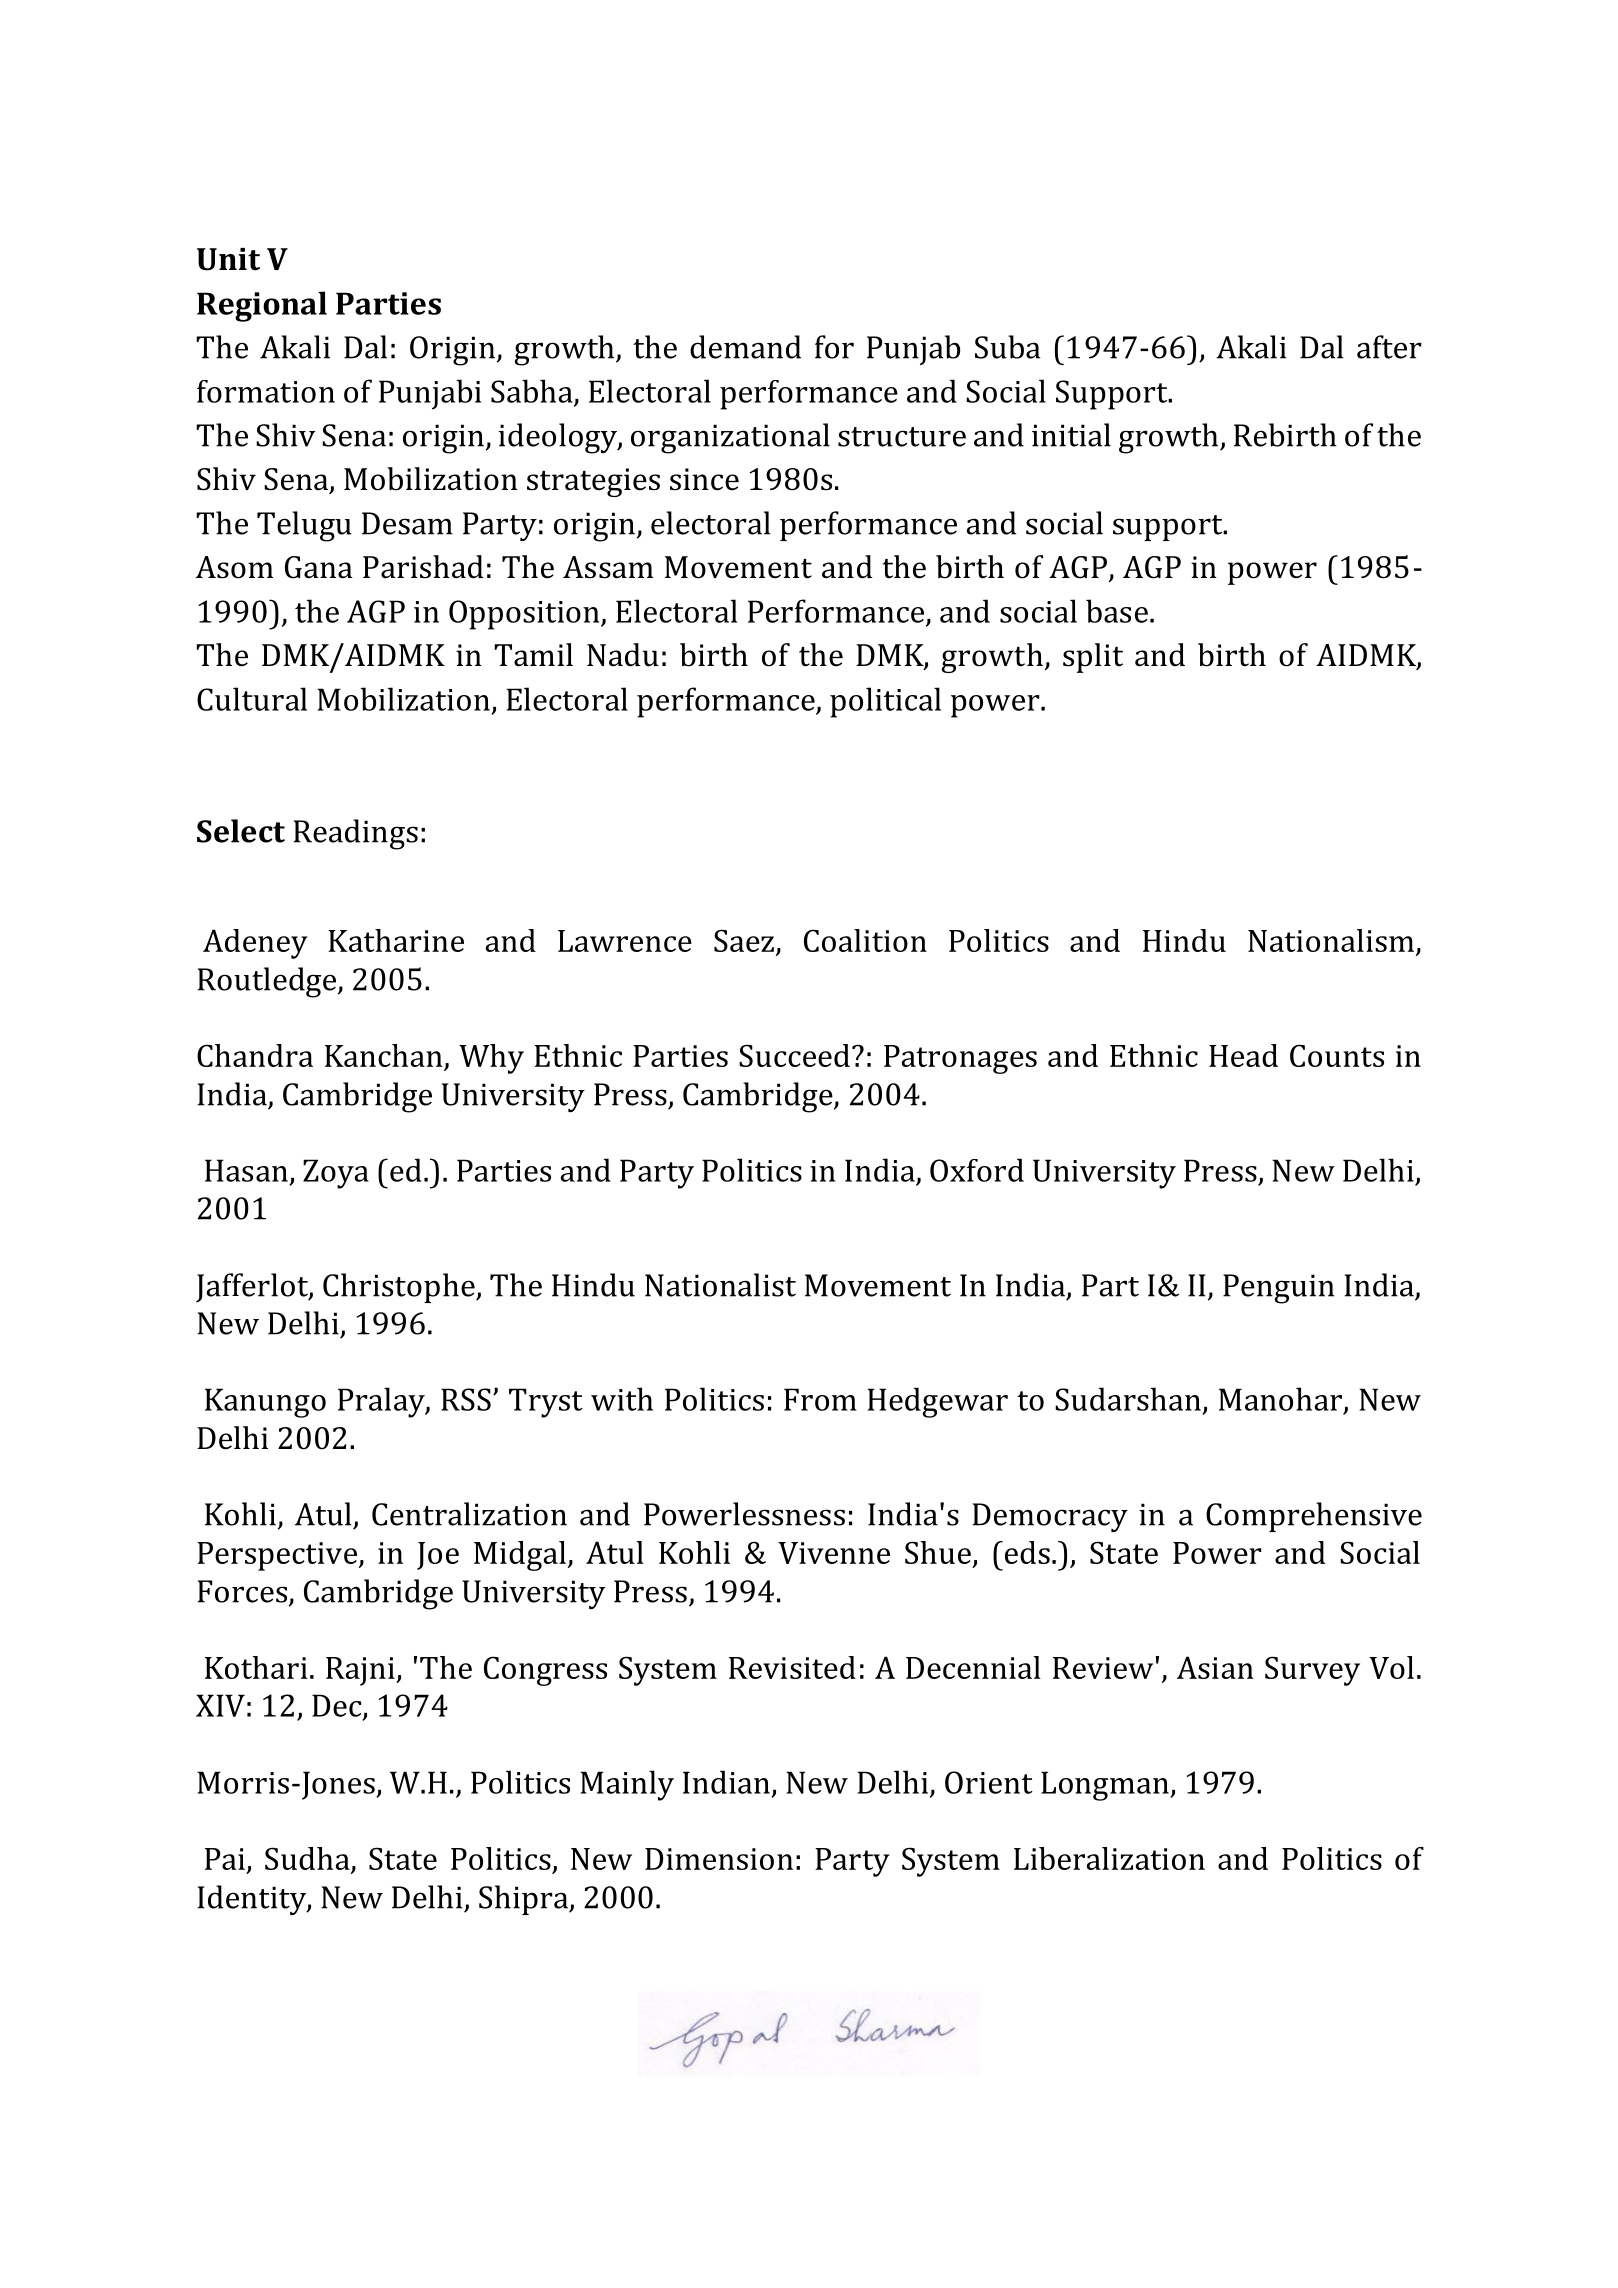  What do you see at coordinates (1331, 940) in the page?
I see `Nationalism` at bounding box center [1331, 940].
